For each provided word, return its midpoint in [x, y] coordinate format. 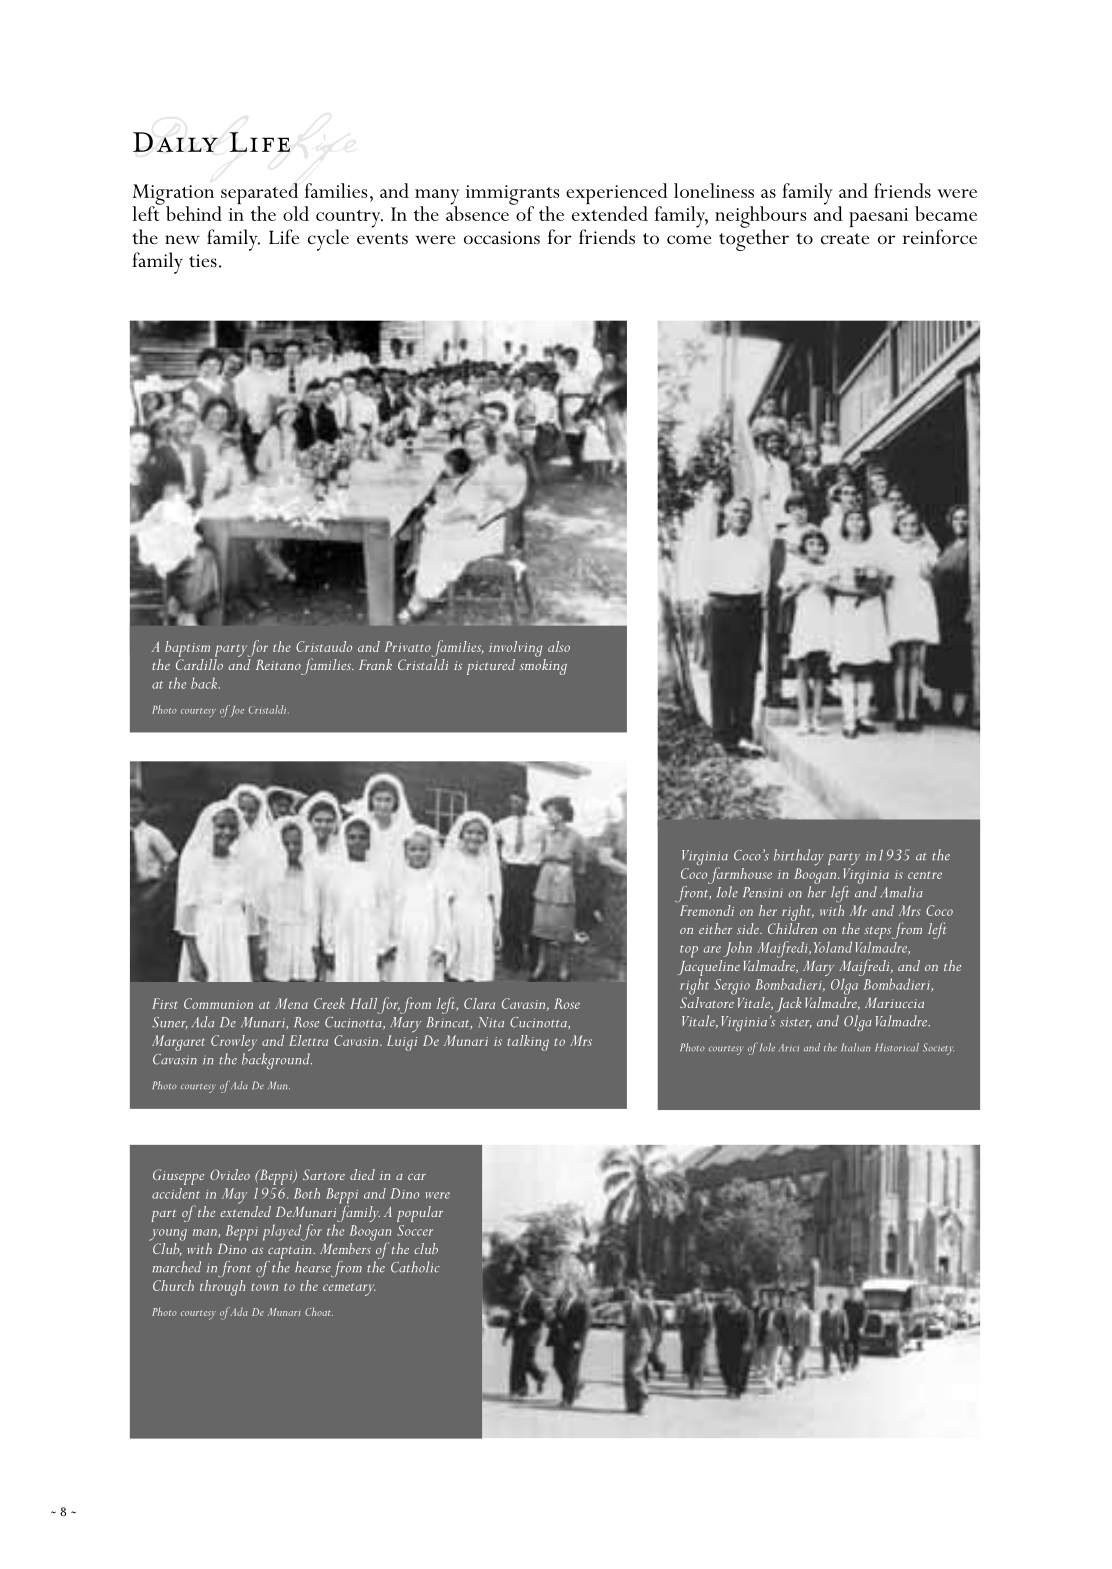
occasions [502, 238]
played [283, 1232]
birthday [799, 857]
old [296, 213]
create [845, 239]
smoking [543, 667]
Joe [235, 711]
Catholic [415, 1267]
